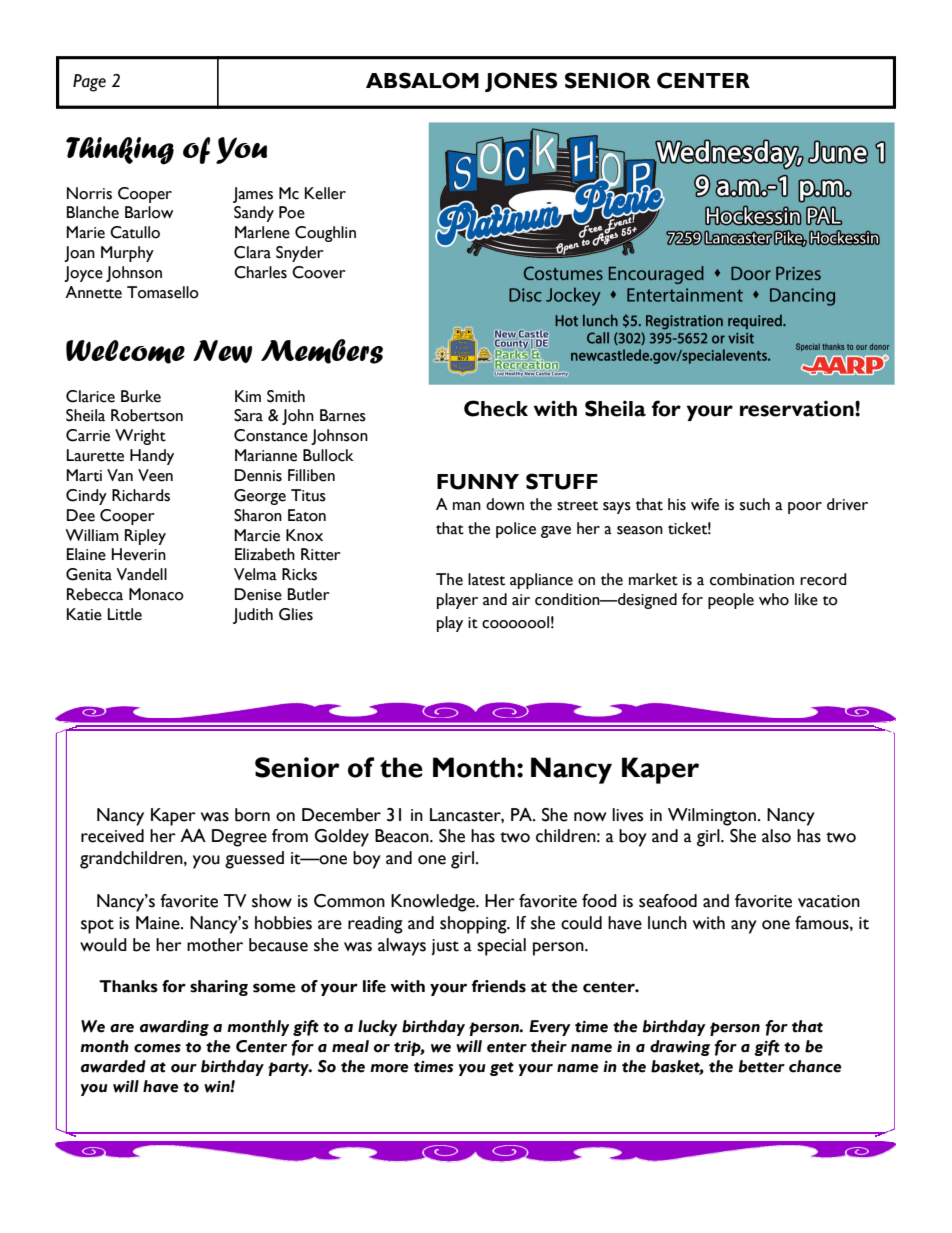  I want to click on better, so click(762, 1066).
